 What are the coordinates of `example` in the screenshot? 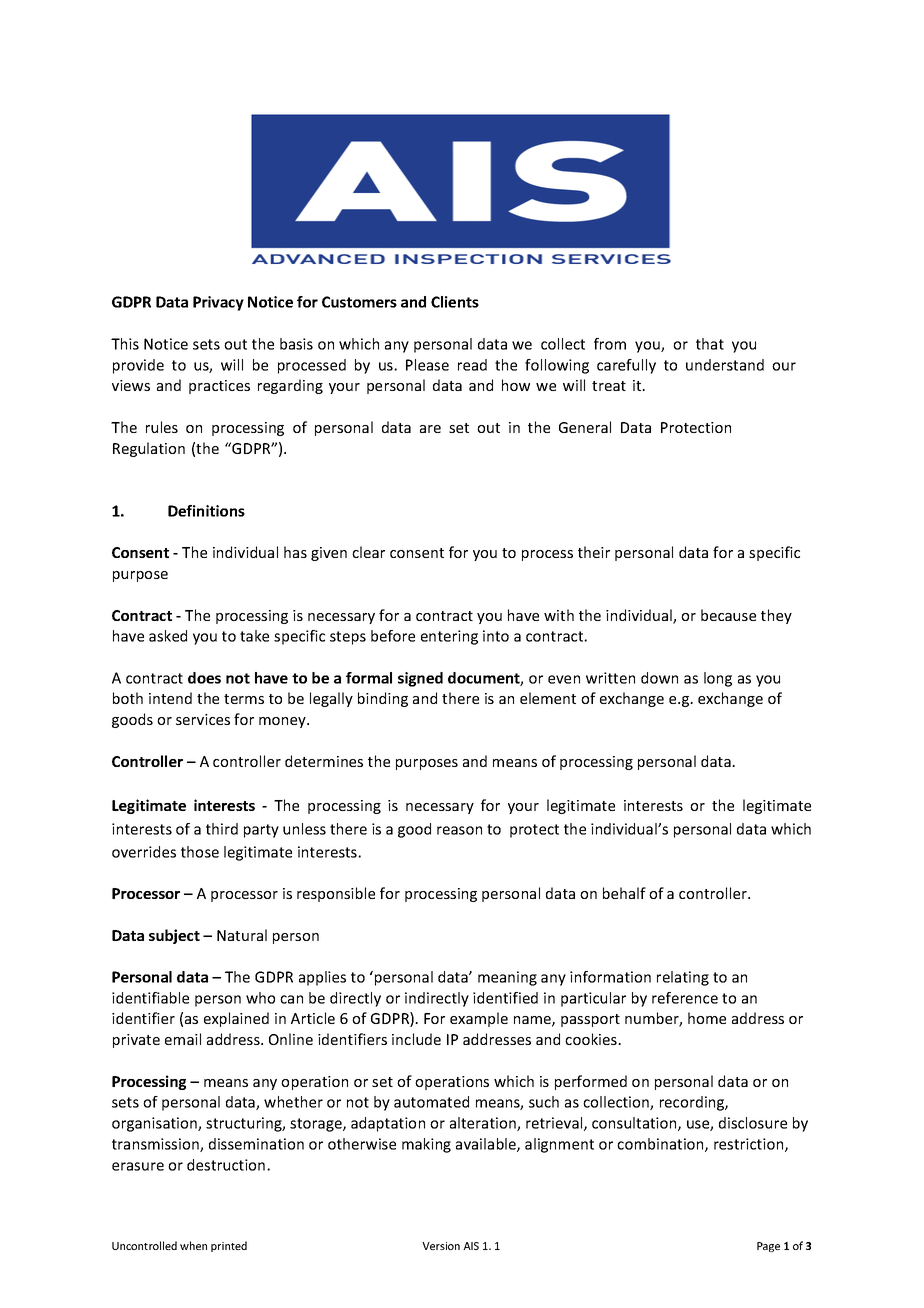 It's located at (479, 1019).
